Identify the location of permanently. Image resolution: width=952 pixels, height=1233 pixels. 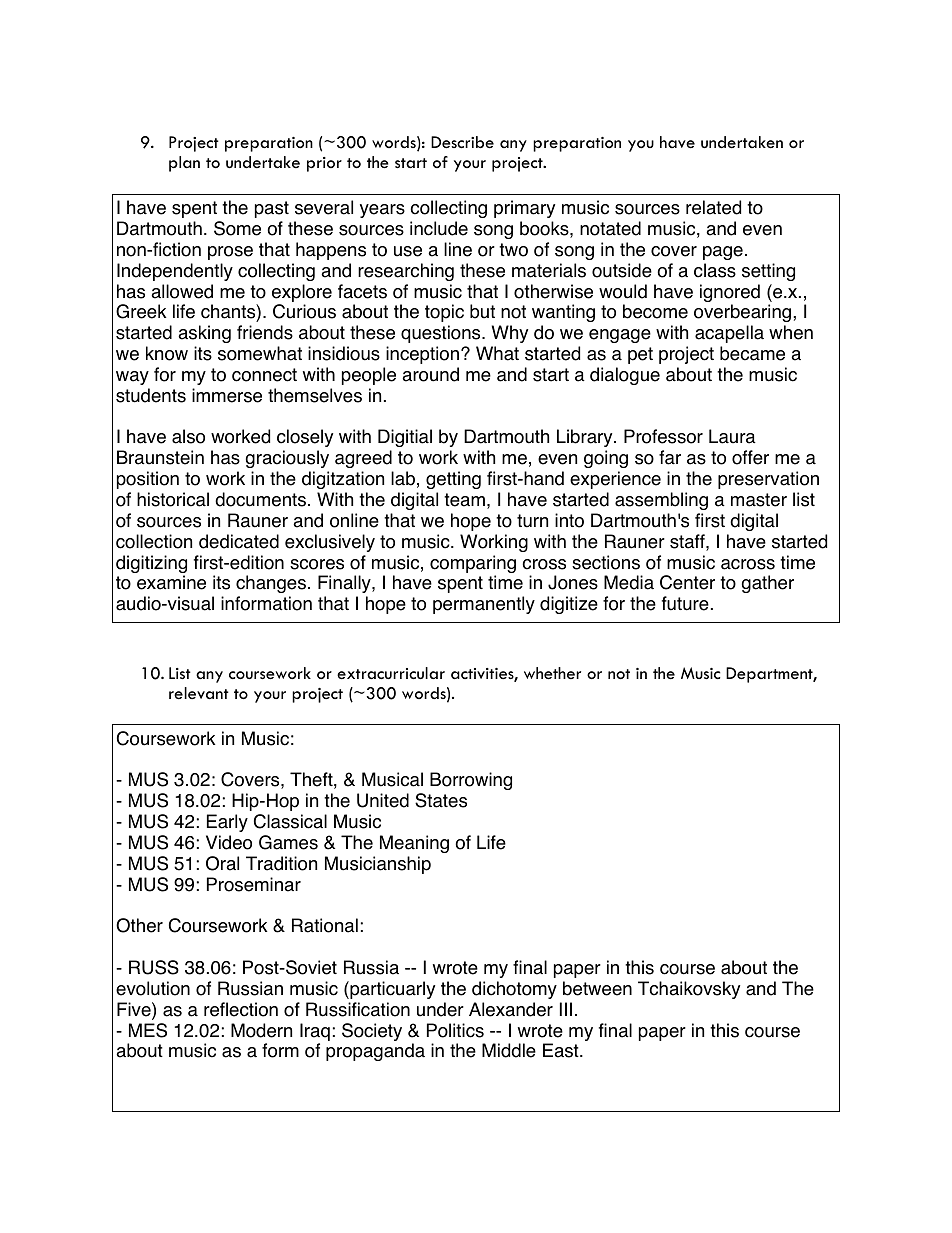
(484, 605).
